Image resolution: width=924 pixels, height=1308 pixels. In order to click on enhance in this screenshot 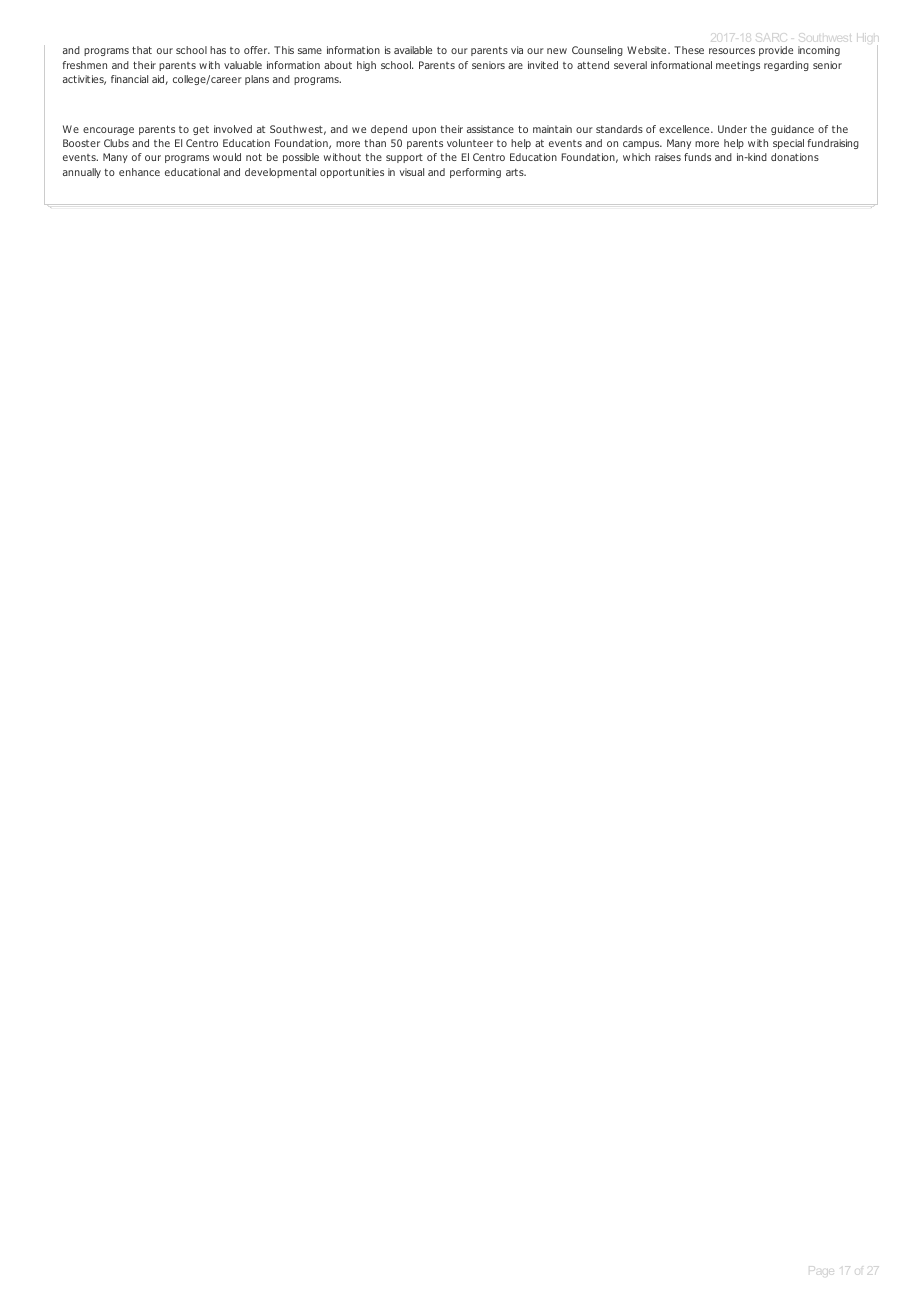, I will do `click(139, 172)`.
